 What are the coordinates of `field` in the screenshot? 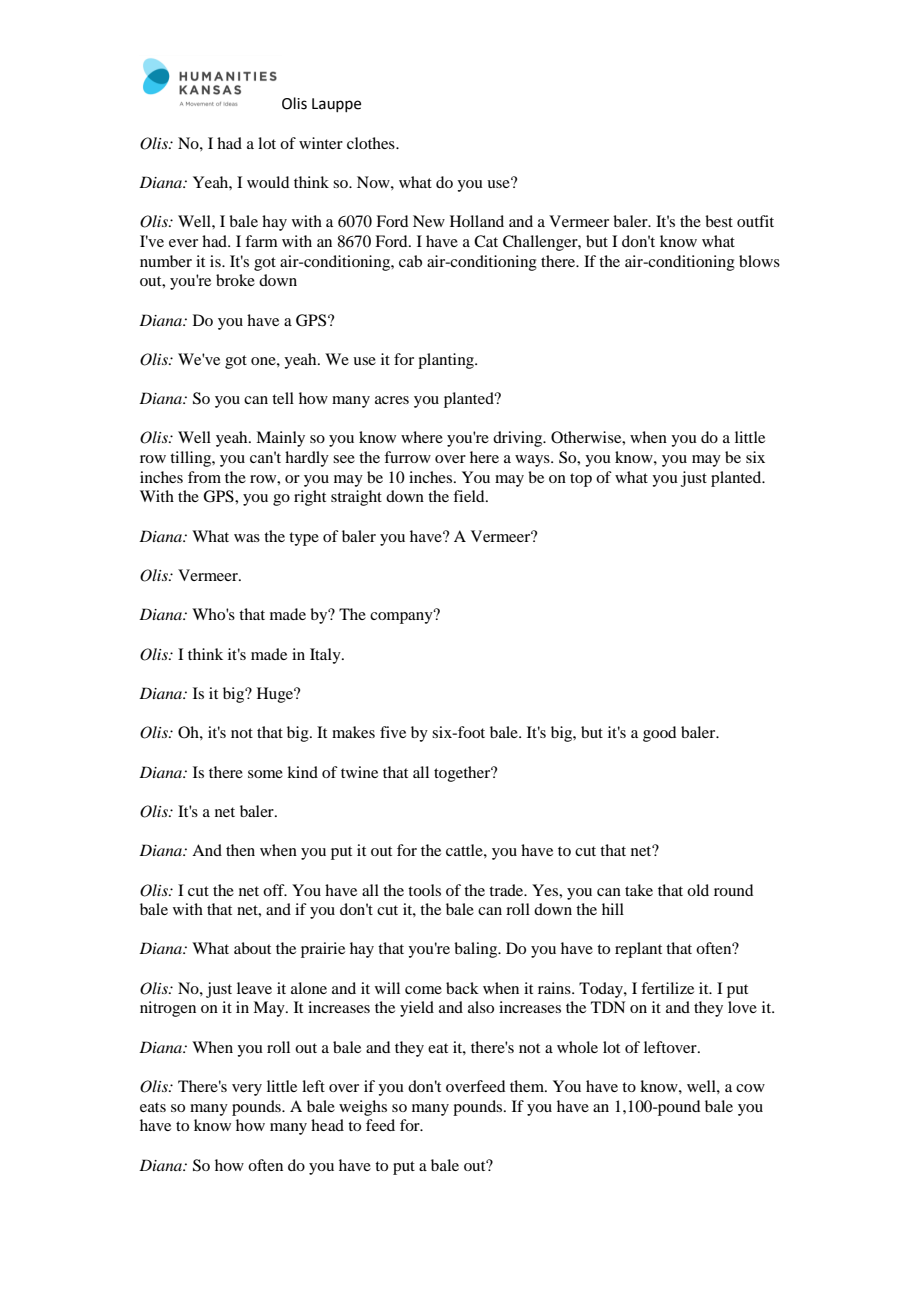 It's located at (470, 496).
